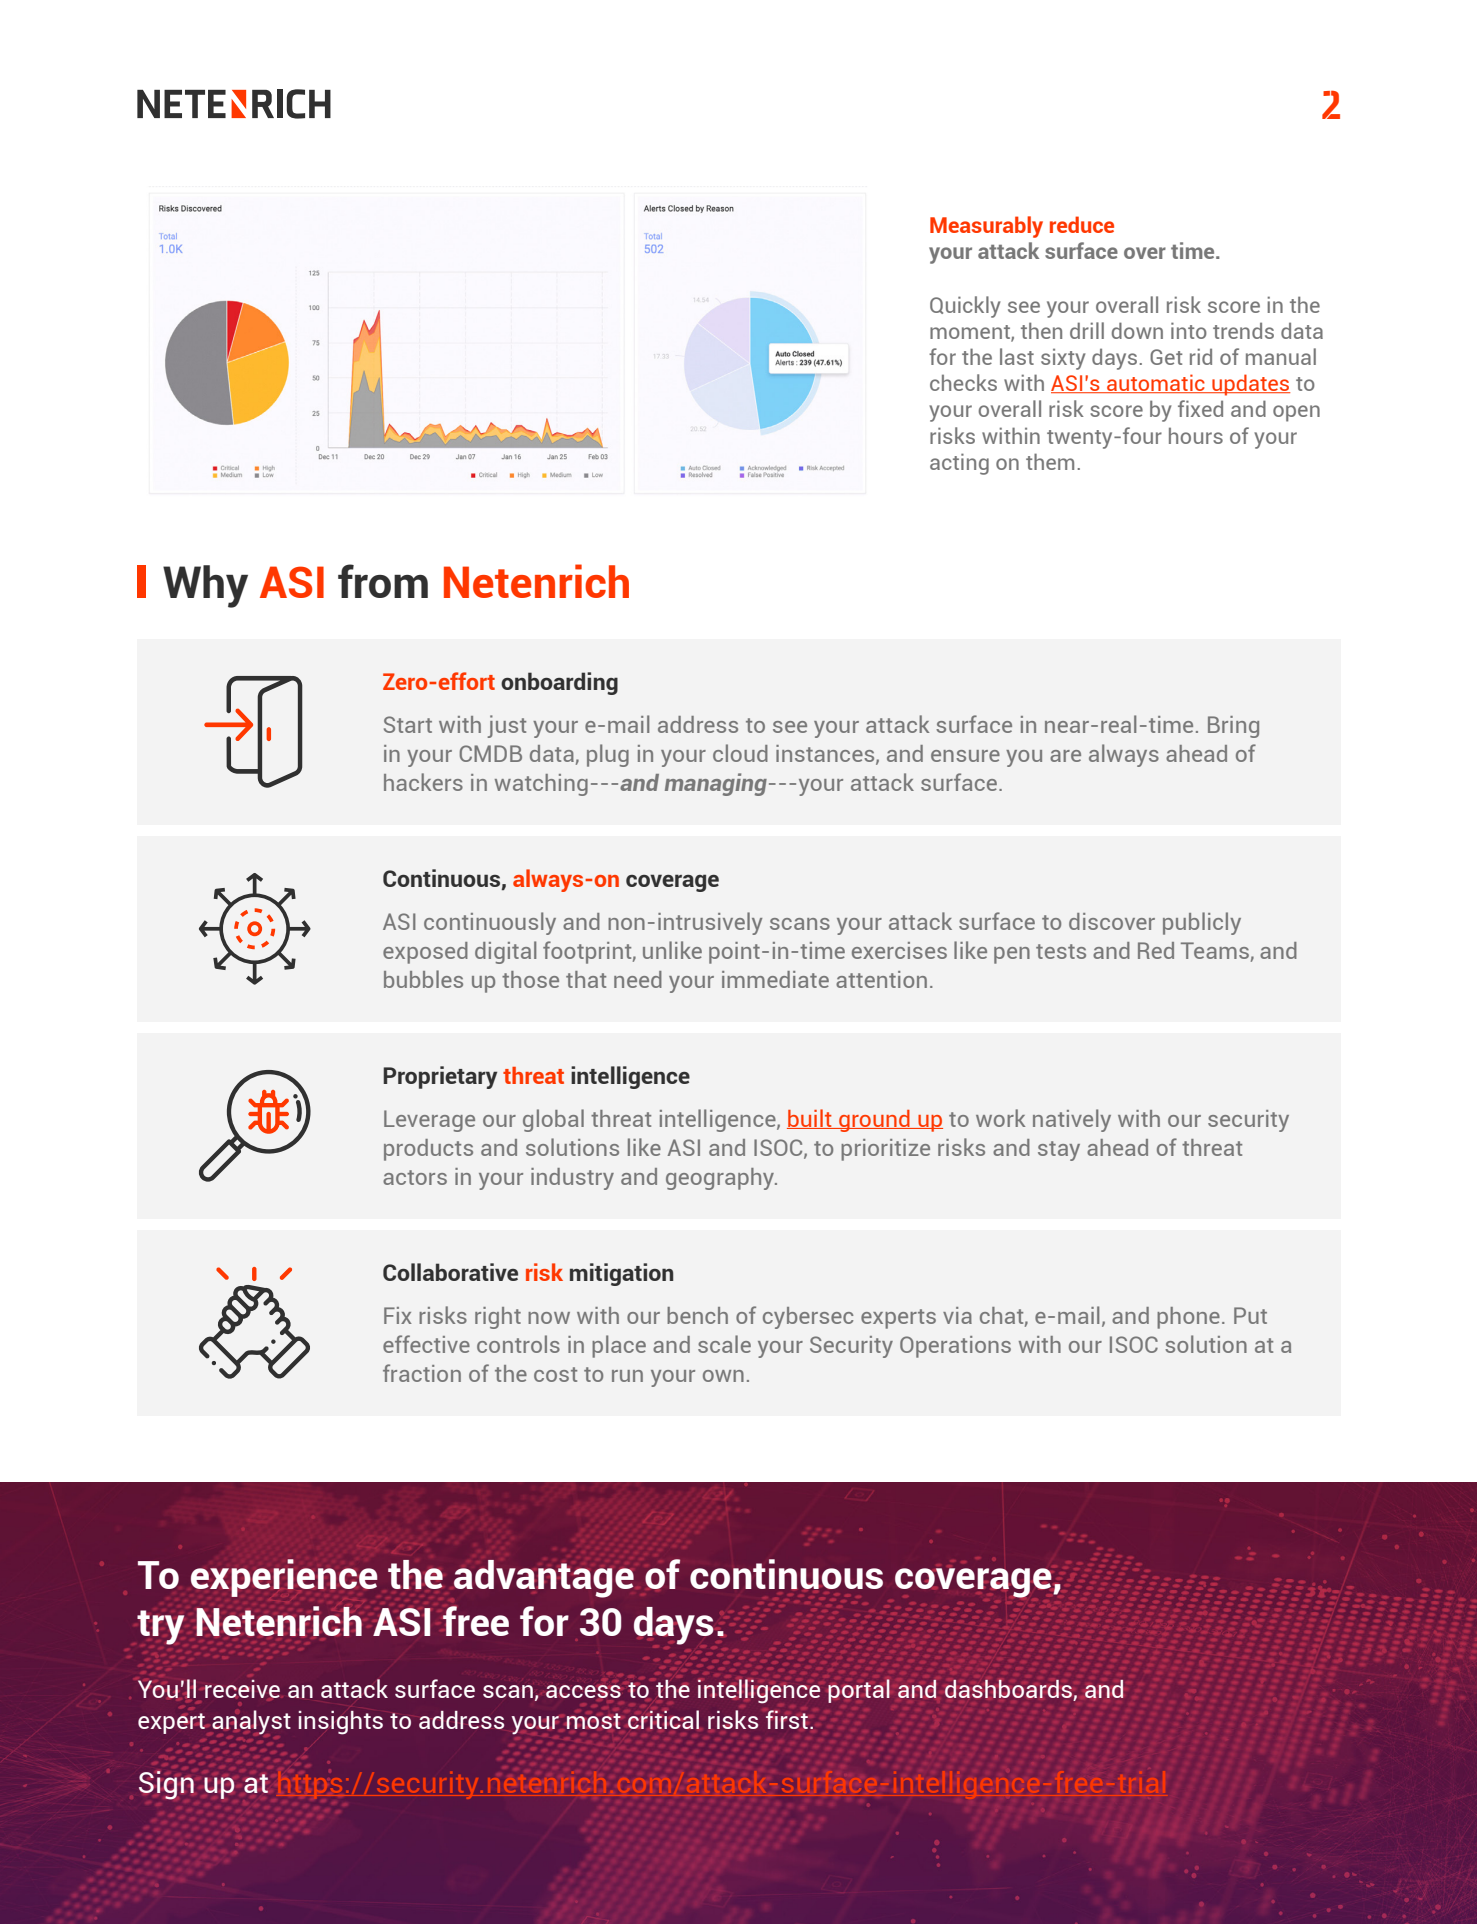 Image resolution: width=1477 pixels, height=1924 pixels. I want to click on immediate, so click(775, 979).
